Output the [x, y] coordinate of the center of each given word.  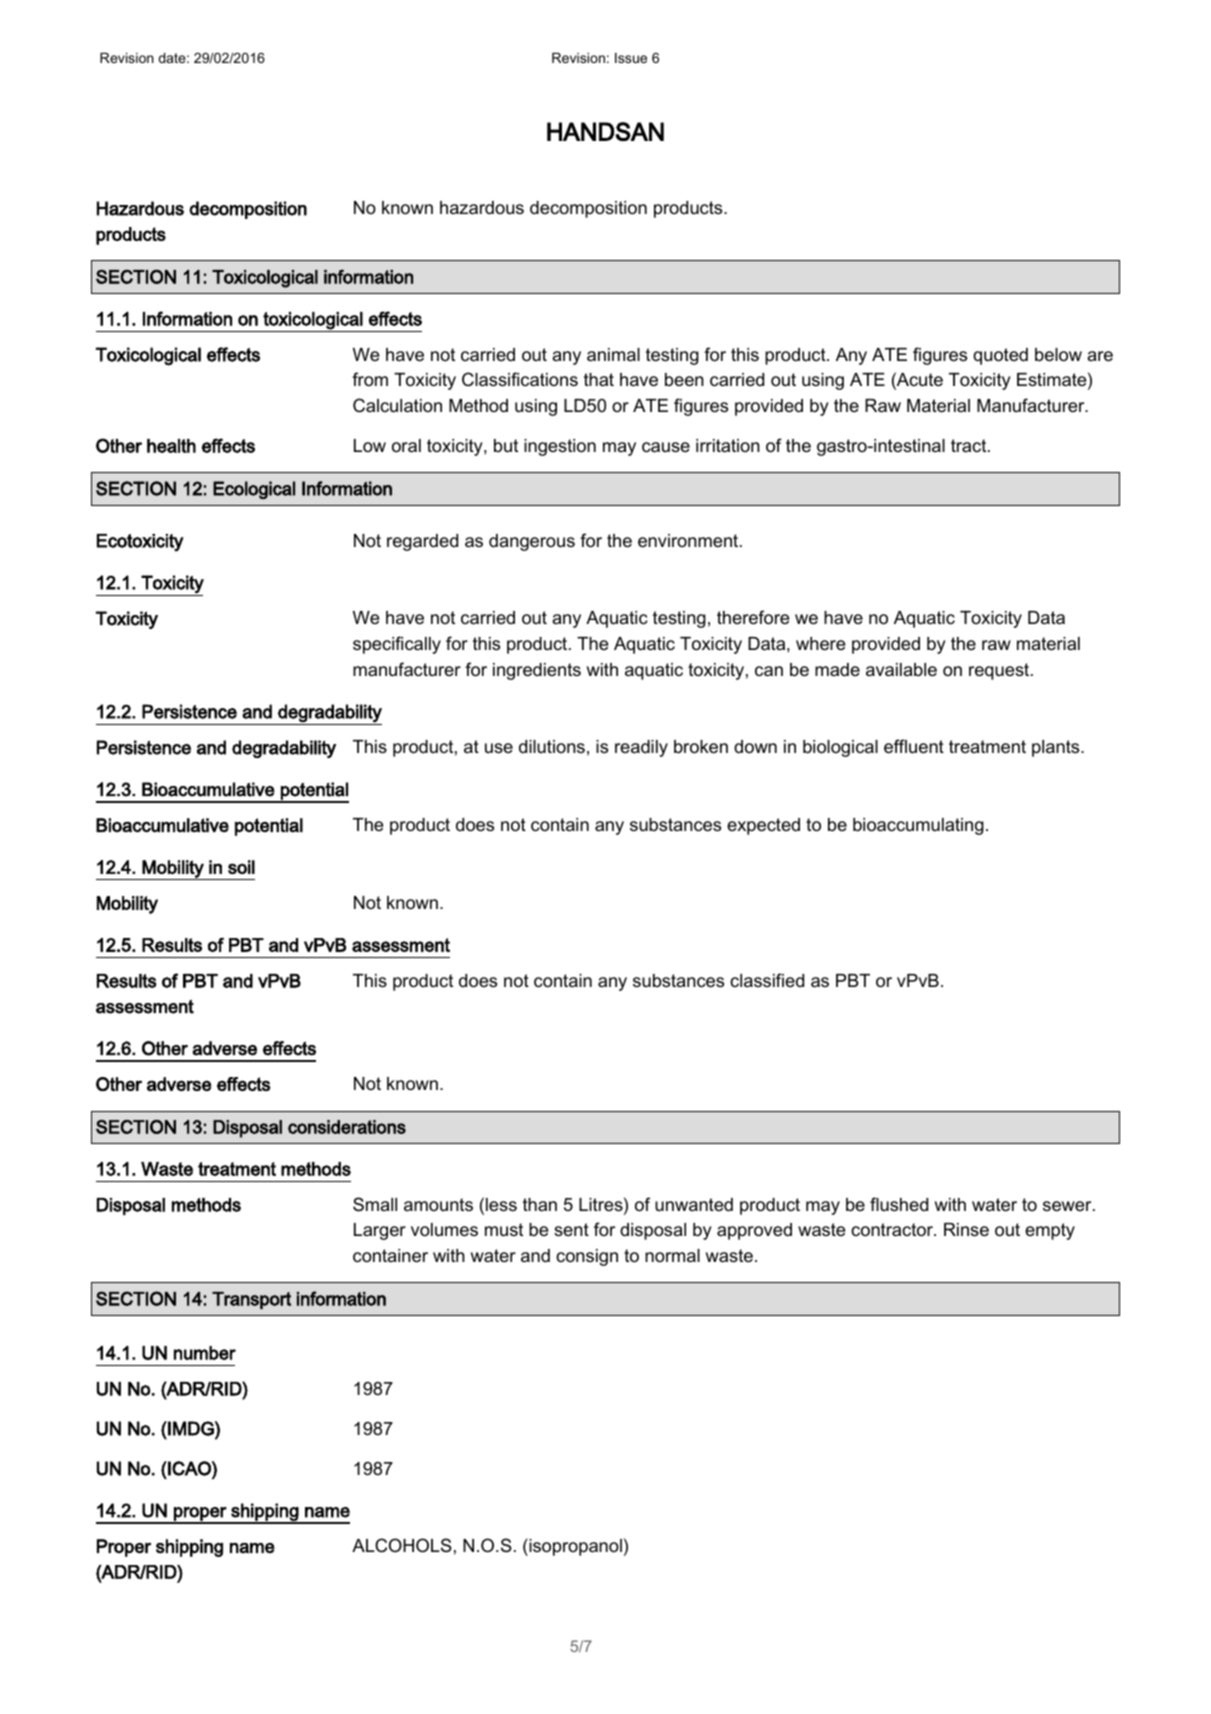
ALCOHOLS [402, 1545]
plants [1057, 748]
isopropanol [574, 1547]
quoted [1000, 356]
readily [641, 748]
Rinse [966, 1230]
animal [613, 355]
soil [241, 867]
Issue [631, 58]
